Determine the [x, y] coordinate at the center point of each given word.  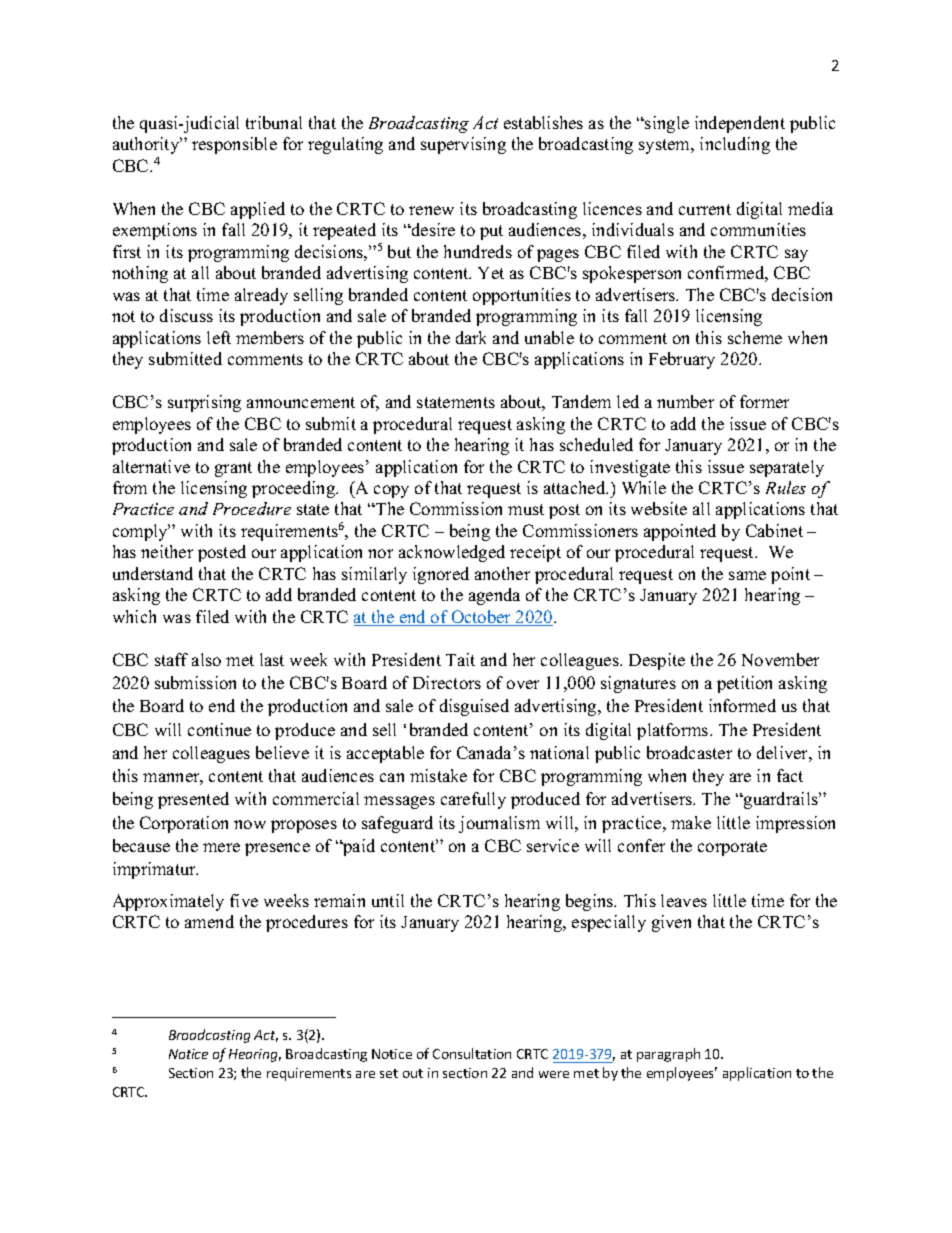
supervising [463, 145]
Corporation [184, 824]
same [747, 575]
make [691, 822]
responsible [234, 145]
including [735, 145]
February [682, 360]
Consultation [472, 1053]
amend [209, 921]
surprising [204, 403]
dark [471, 337]
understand [153, 573]
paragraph [668, 1055]
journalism [499, 824]
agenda [494, 596]
